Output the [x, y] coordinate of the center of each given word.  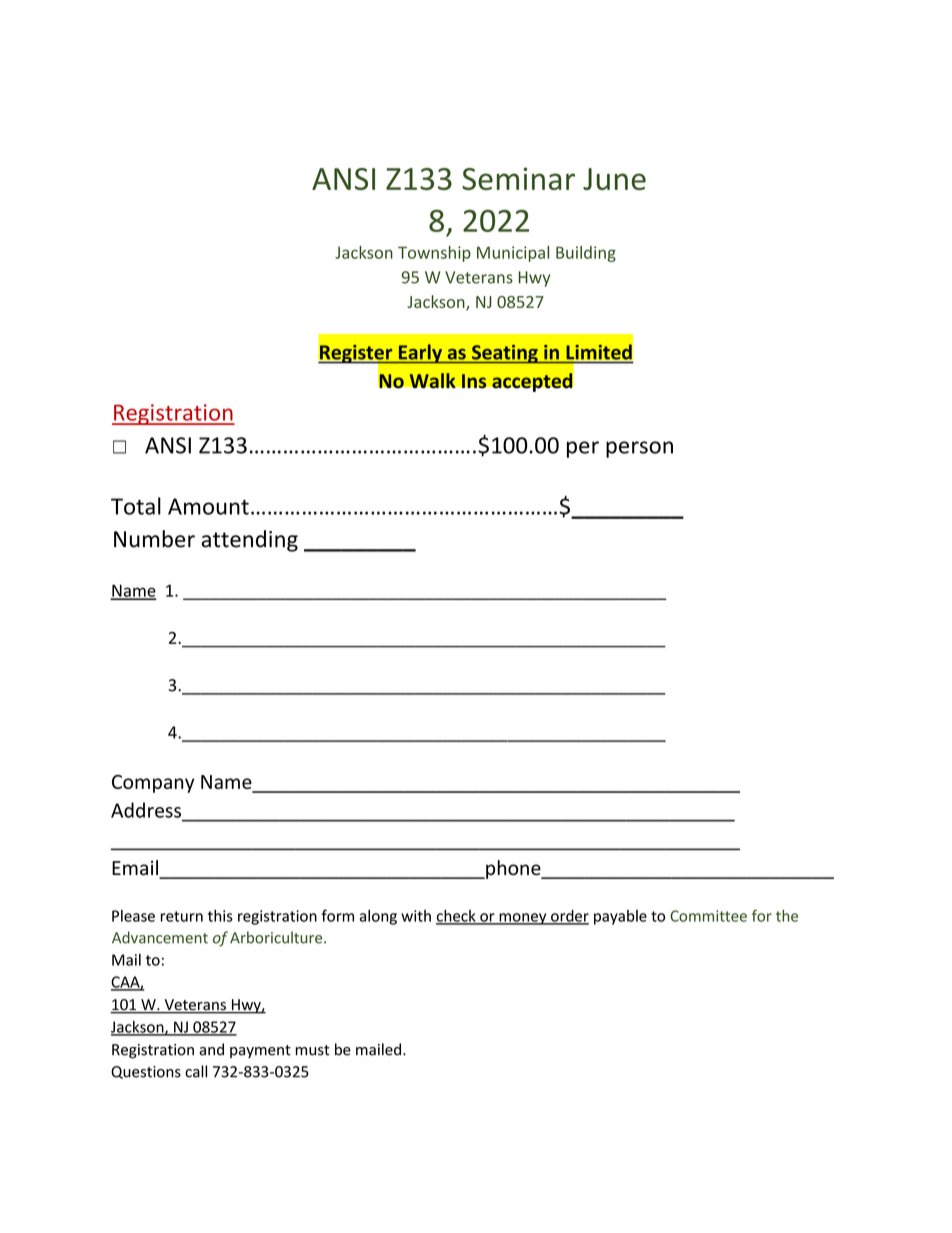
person [639, 449]
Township [434, 254]
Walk [432, 380]
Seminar [518, 178]
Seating [505, 354]
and [211, 1049]
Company [153, 784]
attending [250, 541]
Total [136, 506]
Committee [708, 916]
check [457, 916]
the [787, 916]
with [416, 916]
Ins [474, 381]
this [220, 915]
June [614, 179]
